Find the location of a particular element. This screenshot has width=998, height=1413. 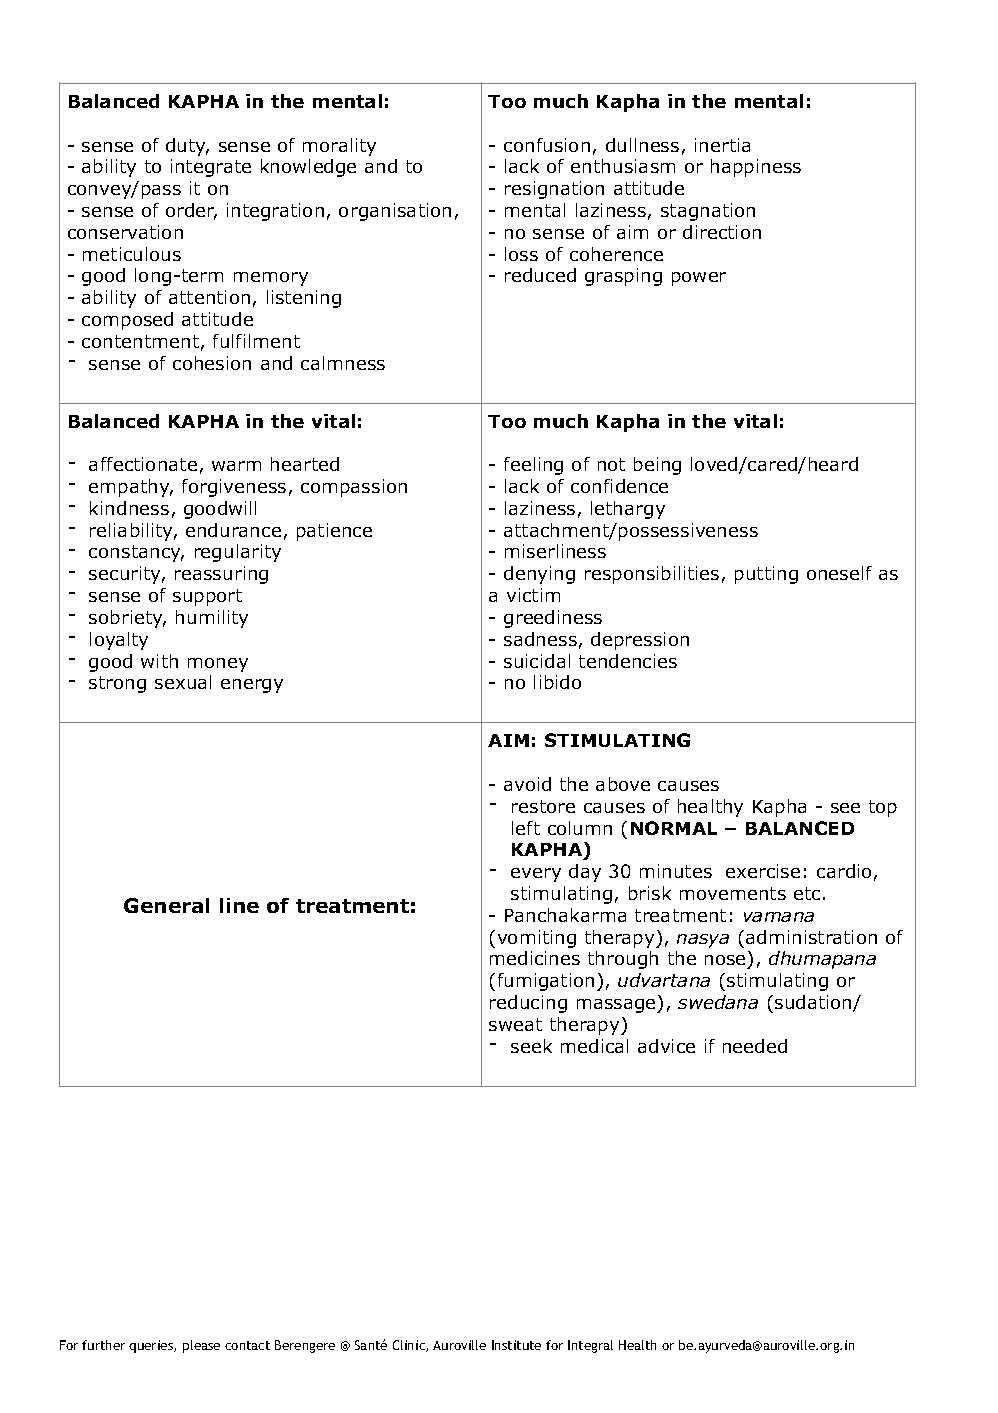

Integral is located at coordinates (590, 1346).
